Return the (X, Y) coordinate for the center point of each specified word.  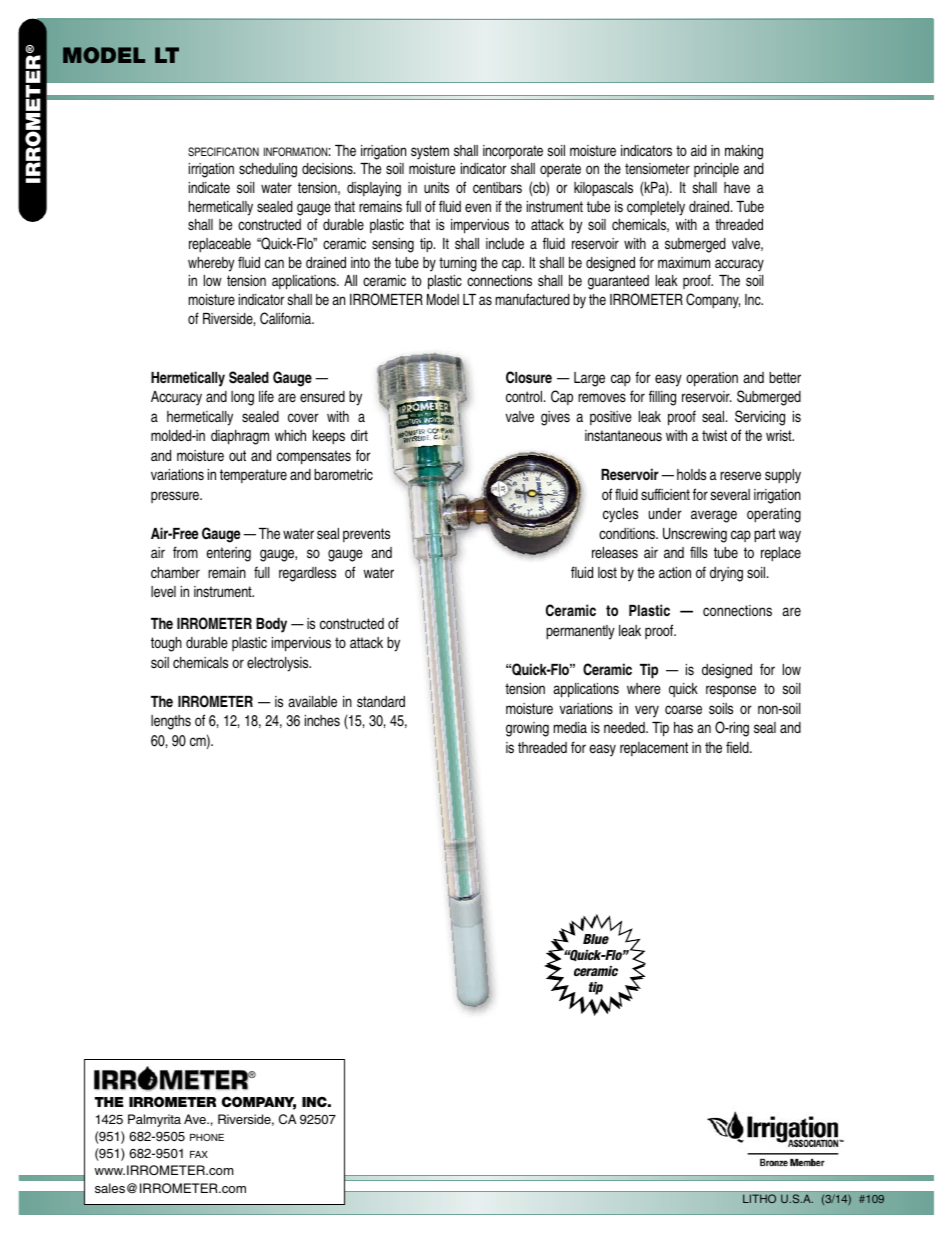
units (436, 188)
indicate (209, 187)
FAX (199, 1154)
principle (716, 170)
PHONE (207, 1137)
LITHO (759, 1198)
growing (527, 729)
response (731, 691)
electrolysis (279, 664)
